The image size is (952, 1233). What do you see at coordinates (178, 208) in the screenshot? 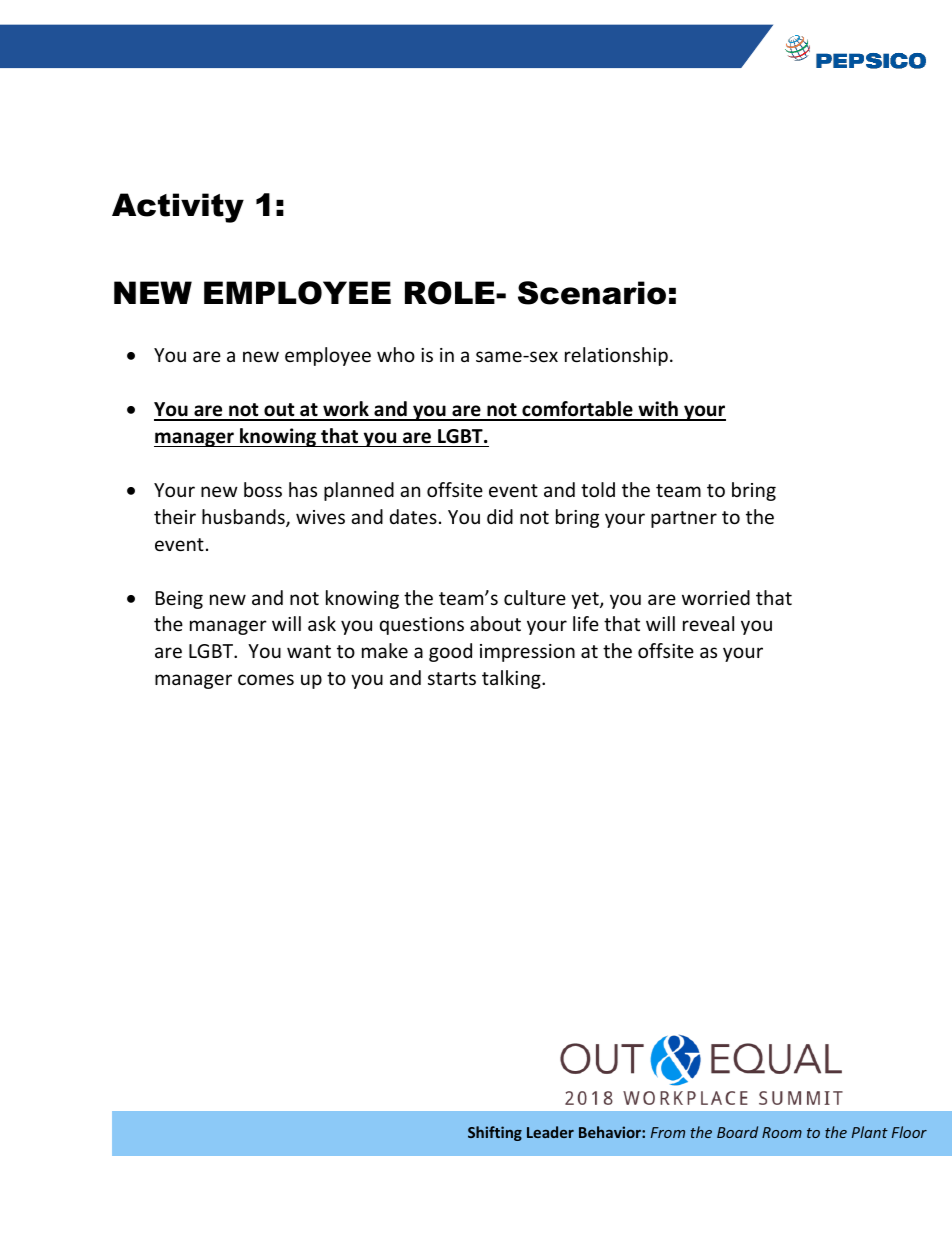
I see `Activity` at bounding box center [178, 208].
